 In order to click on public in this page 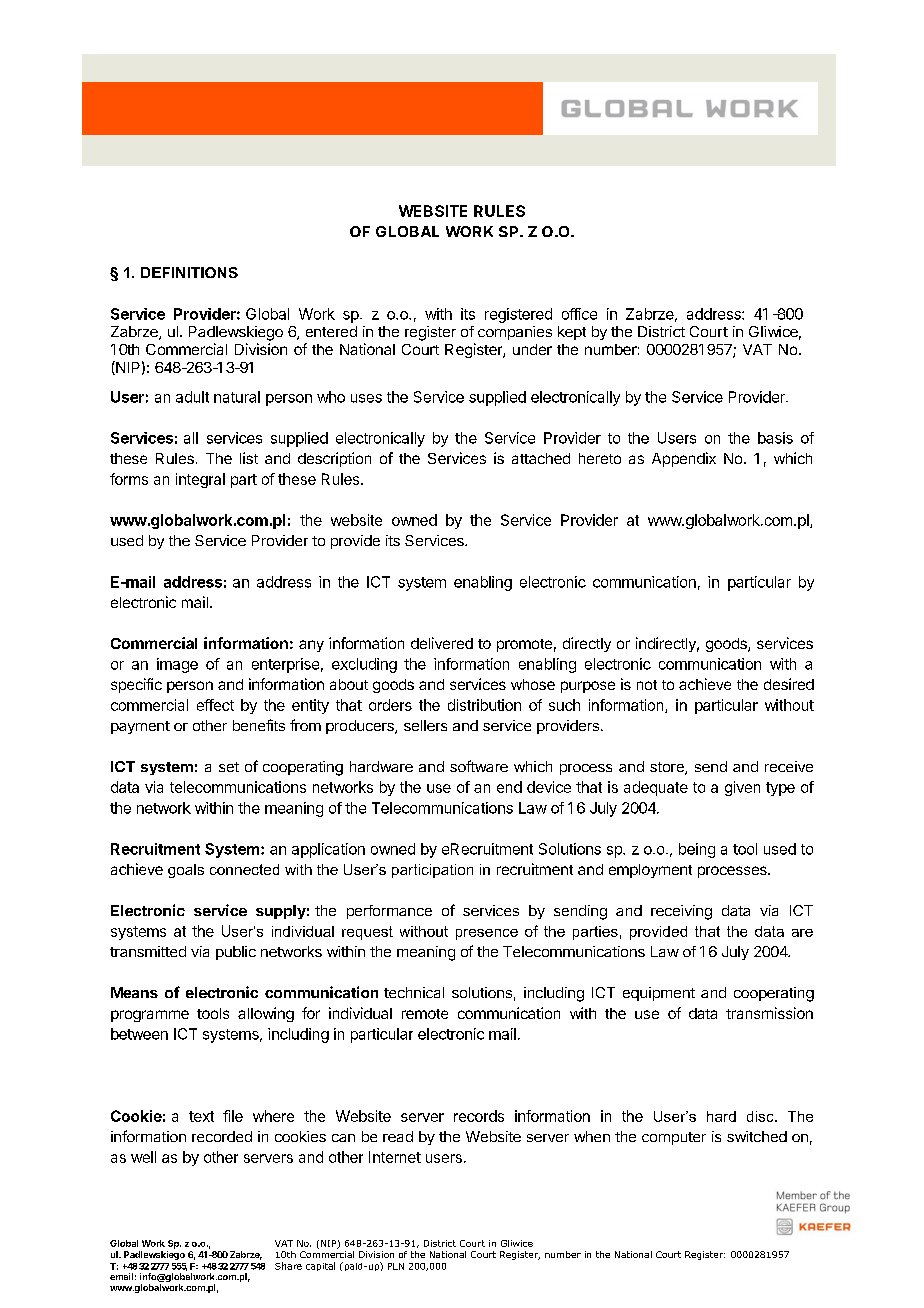, I will do `click(236, 953)`.
